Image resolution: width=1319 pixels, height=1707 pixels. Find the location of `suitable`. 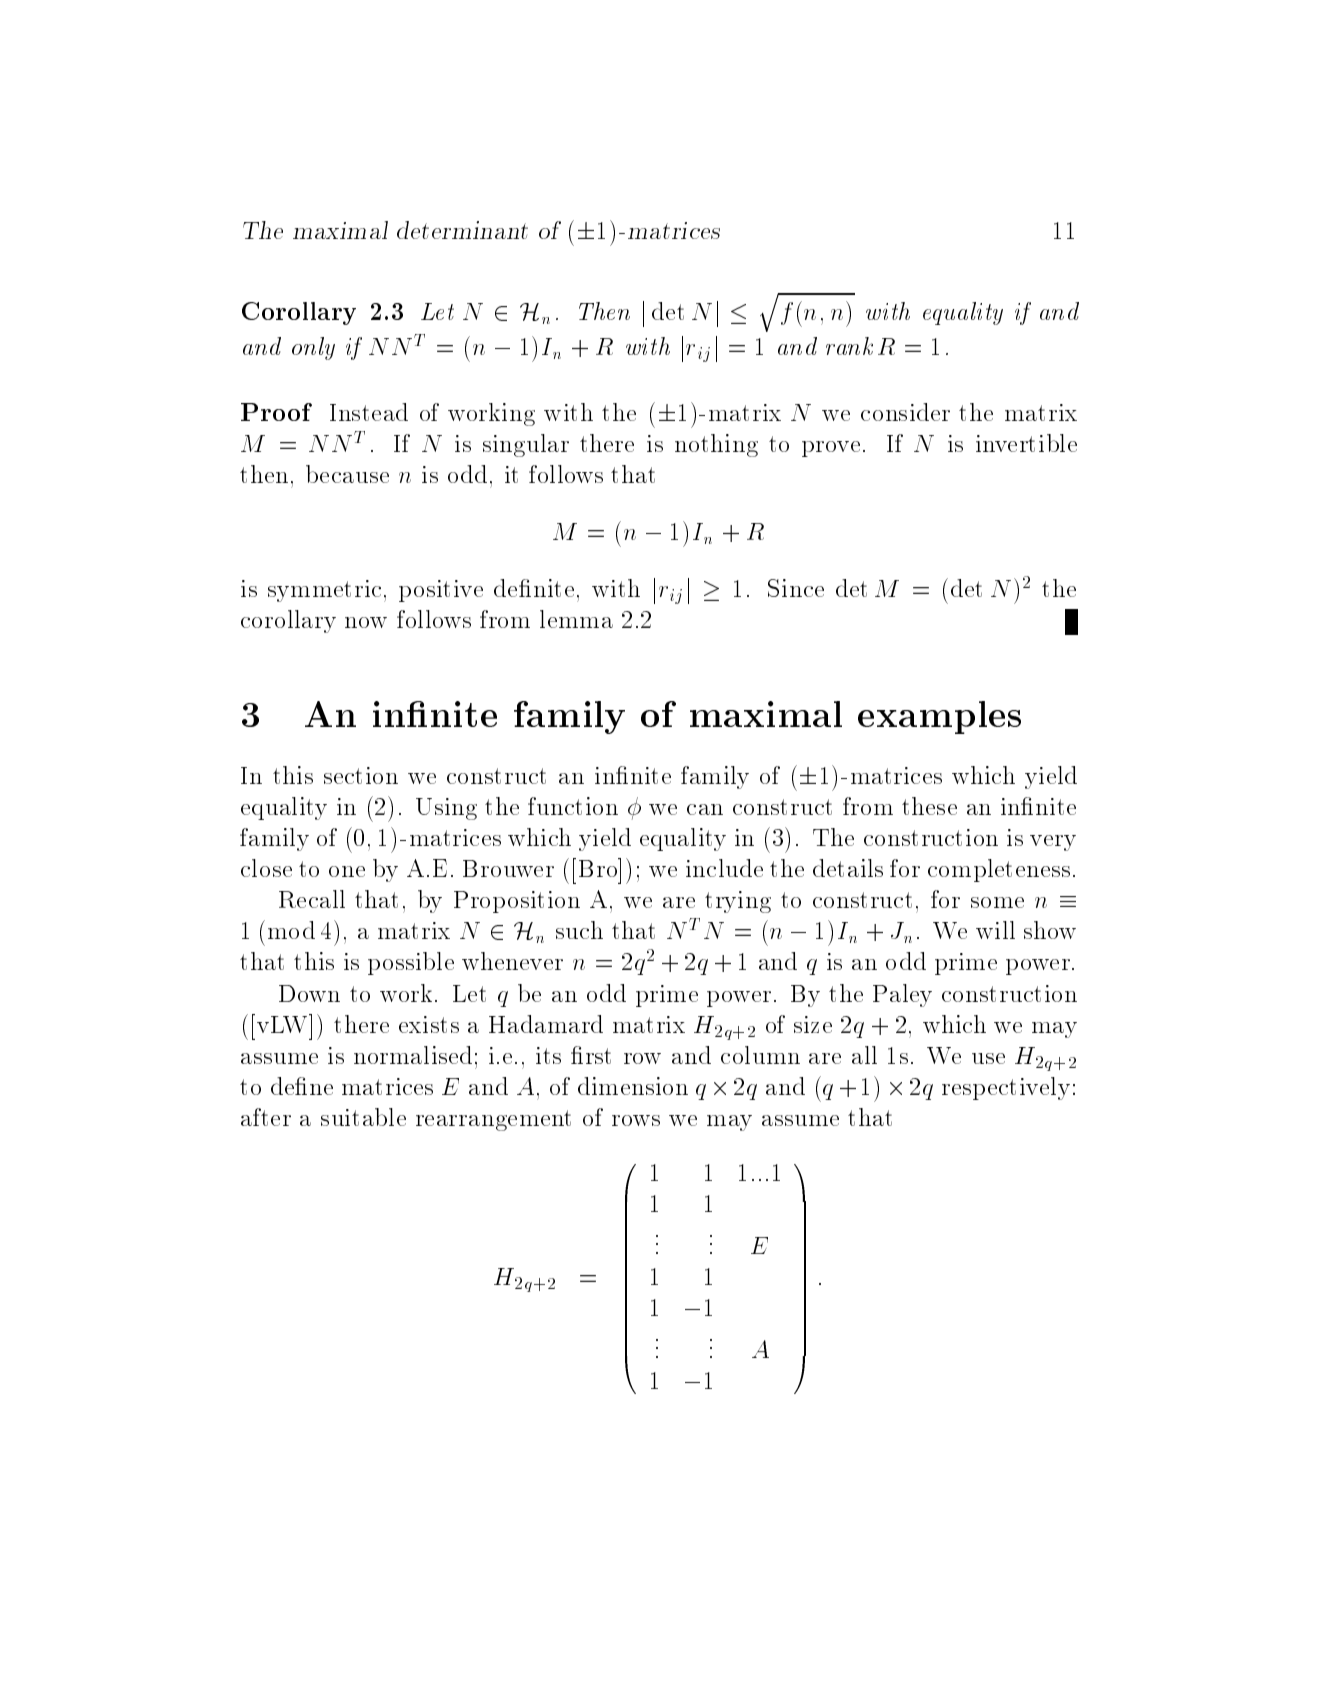

suitable is located at coordinates (363, 1117).
